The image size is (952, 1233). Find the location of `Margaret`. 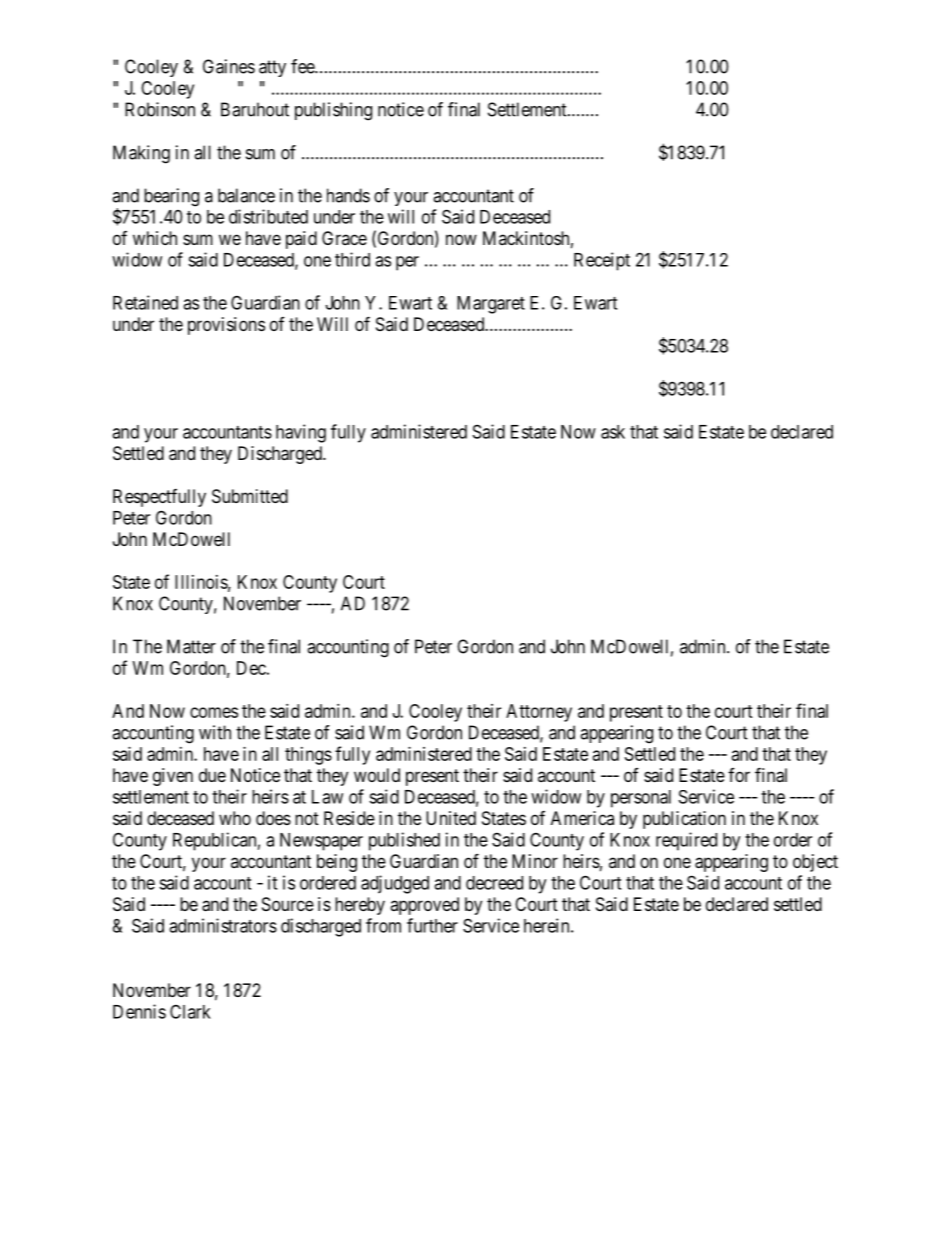

Margaret is located at coordinates (491, 305).
